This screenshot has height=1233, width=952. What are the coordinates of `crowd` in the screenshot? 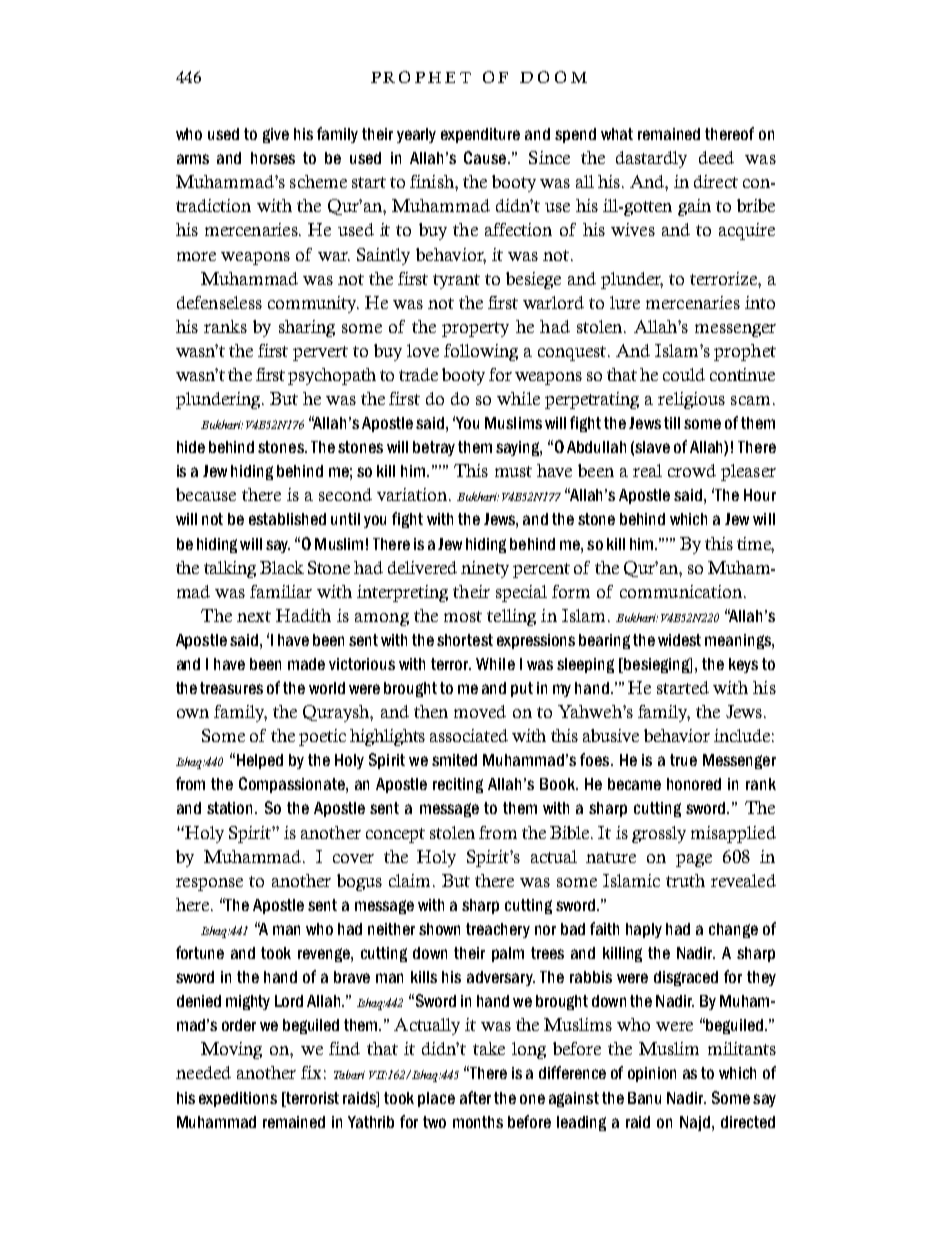 It's located at (692, 470).
